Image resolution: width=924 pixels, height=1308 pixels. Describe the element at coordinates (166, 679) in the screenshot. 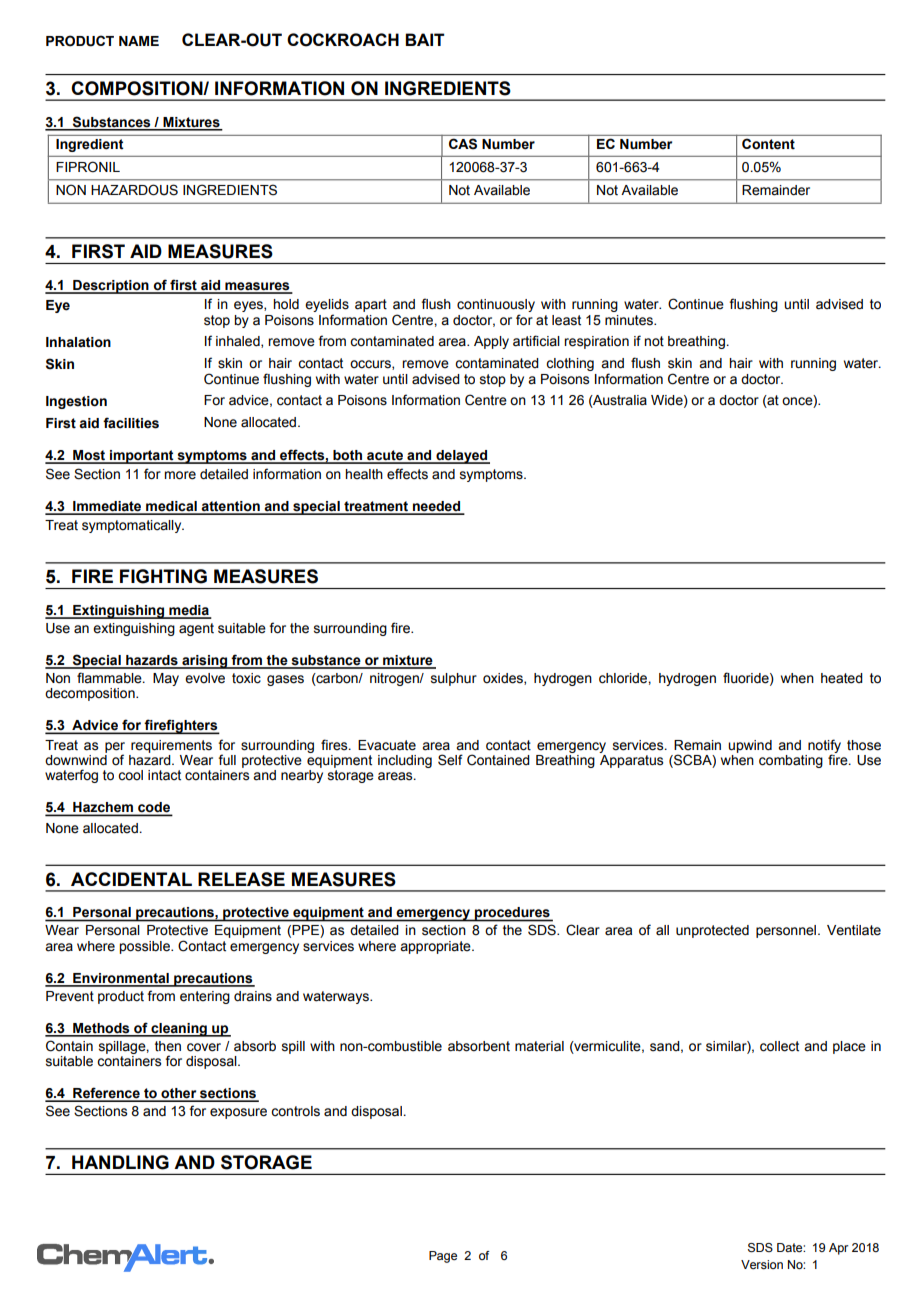

I see `May` at that location.
